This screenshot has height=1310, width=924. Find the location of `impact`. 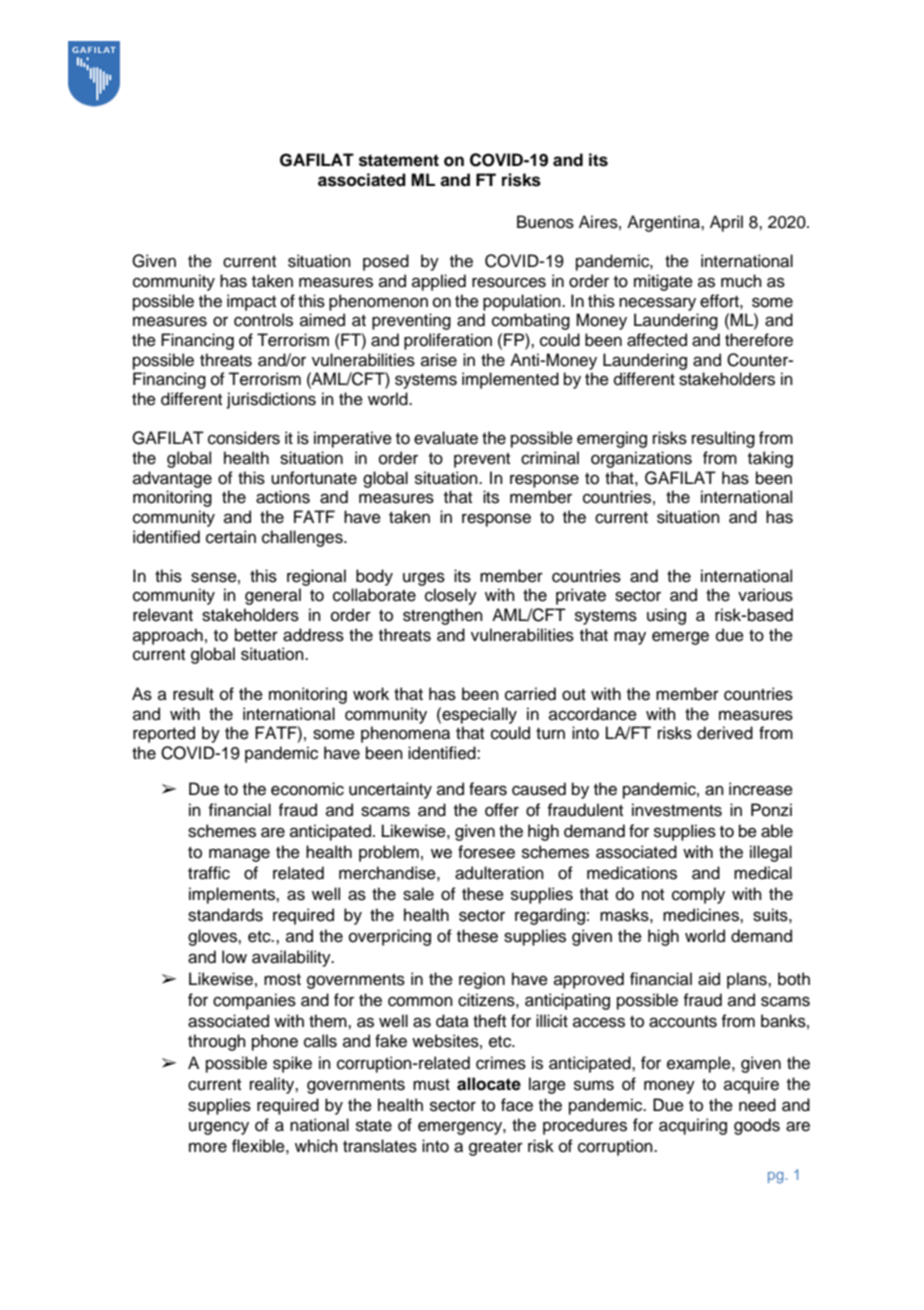

impact is located at coordinates (251, 302).
